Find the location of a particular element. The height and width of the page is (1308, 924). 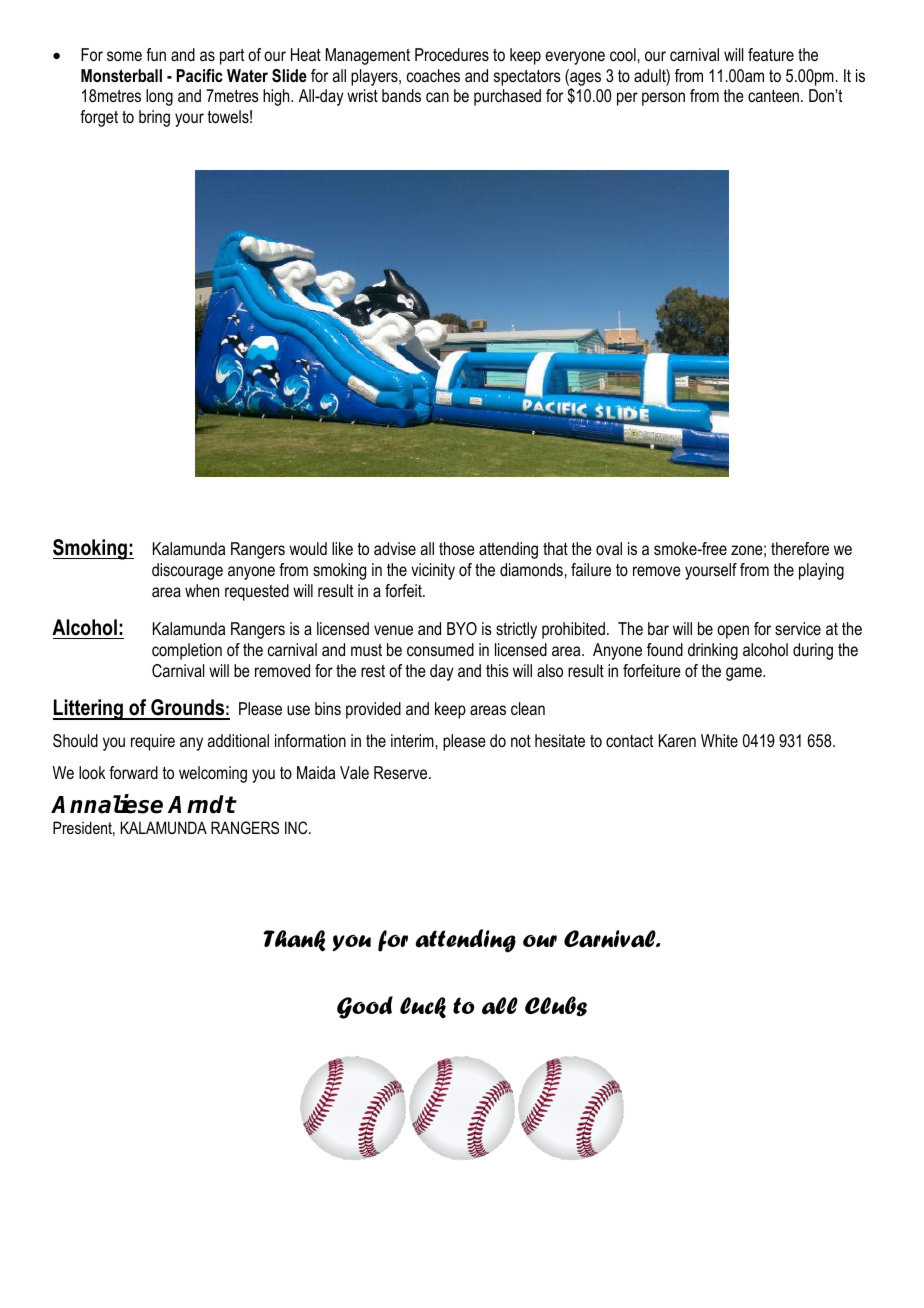

consumed is located at coordinates (440, 649).
